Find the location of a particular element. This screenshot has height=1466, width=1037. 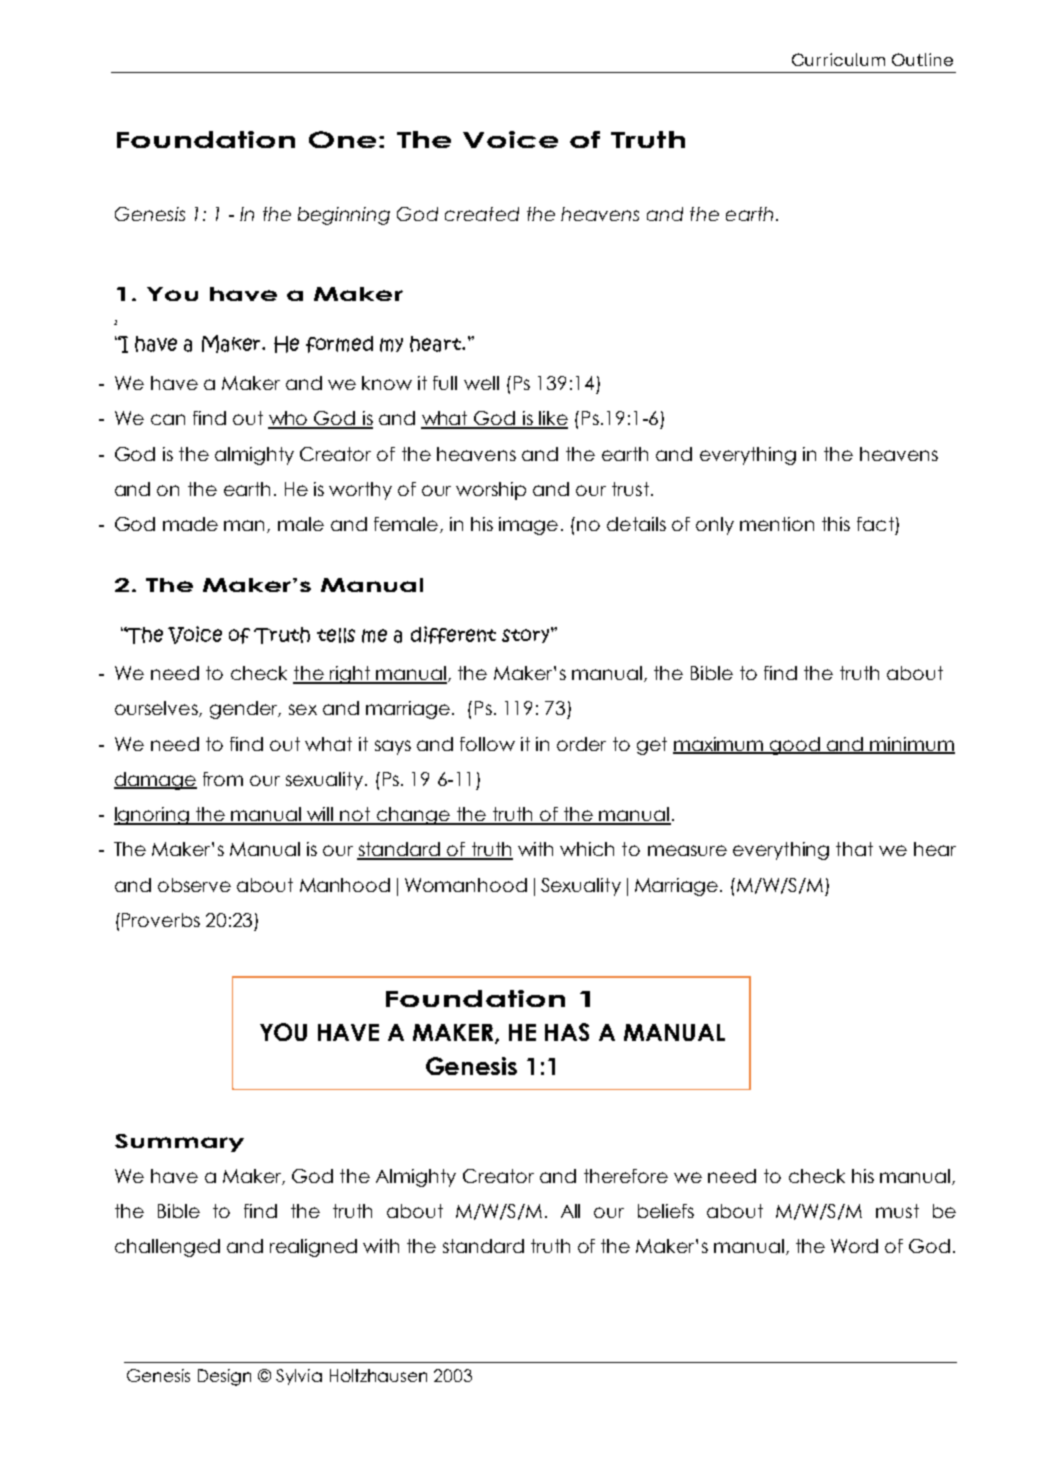

One is located at coordinates (342, 139).
